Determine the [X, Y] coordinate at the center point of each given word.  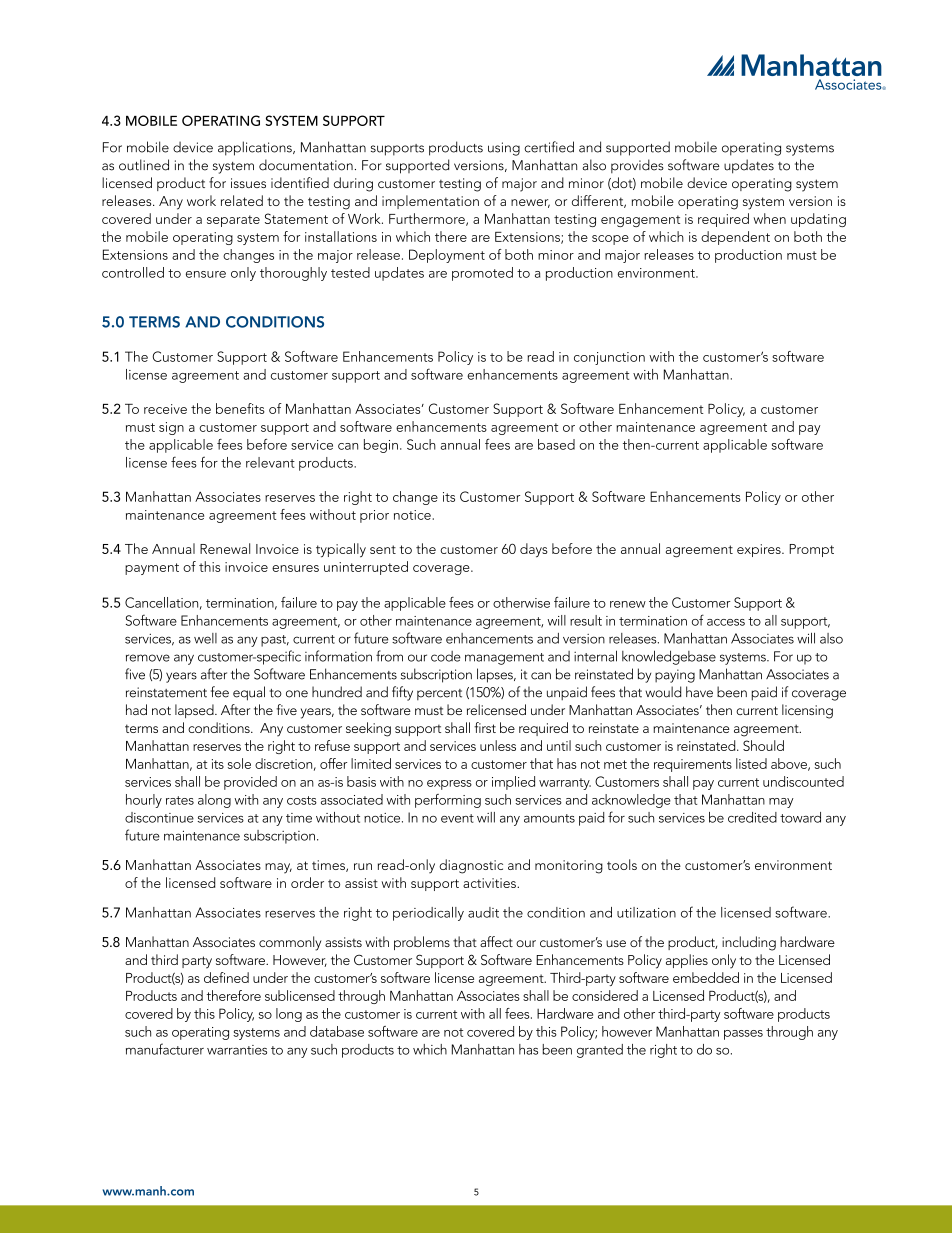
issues [248, 183]
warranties [237, 1050]
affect [496, 941]
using [504, 149]
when [769, 218]
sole [239, 763]
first [485, 727]
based [556, 444]
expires [760, 550]
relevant [270, 462]
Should [763, 745]
